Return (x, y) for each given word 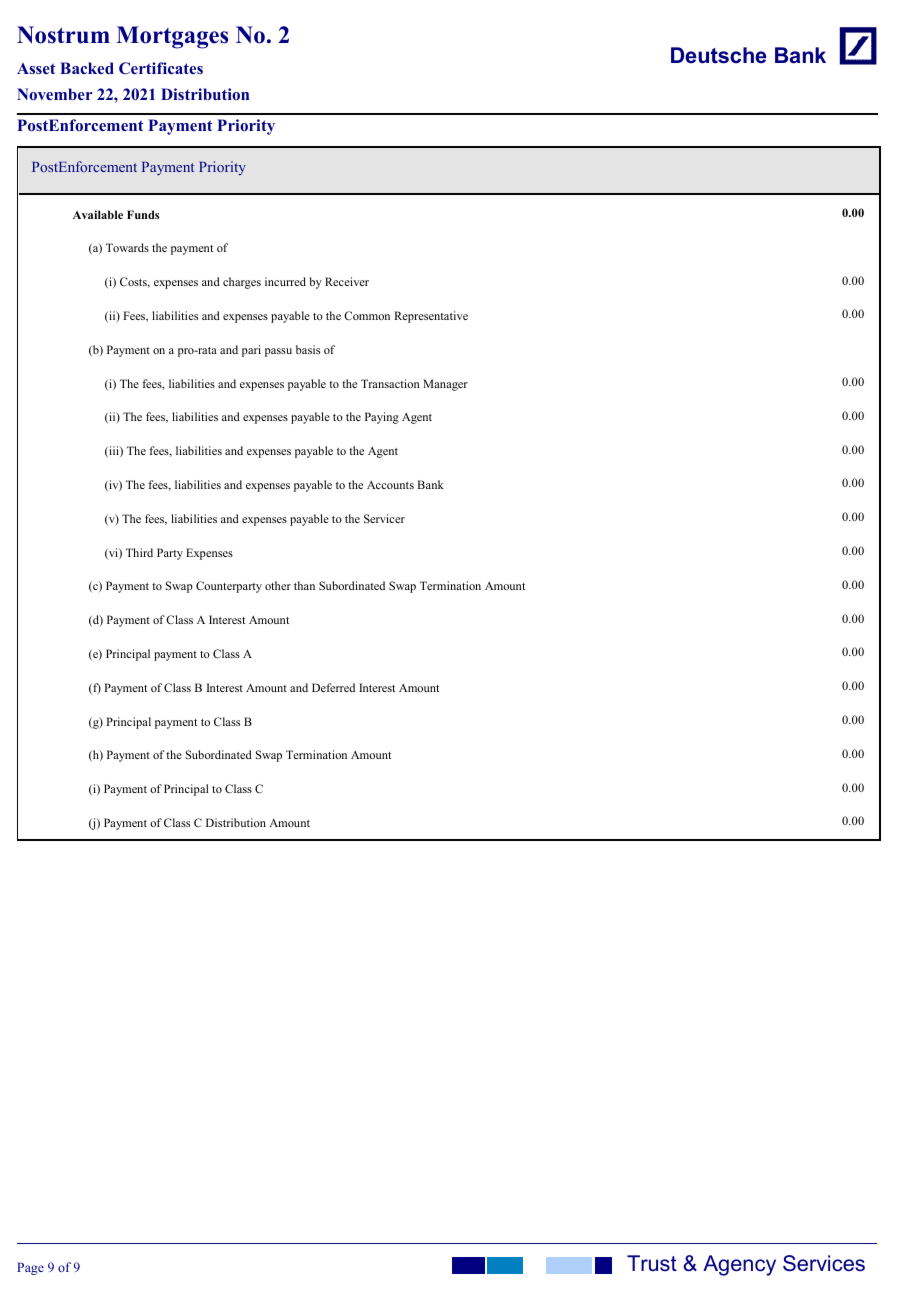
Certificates (161, 68)
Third (139, 552)
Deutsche (719, 55)
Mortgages (172, 37)
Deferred (333, 687)
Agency (739, 1265)
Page (30, 1268)
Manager (445, 385)
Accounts (390, 485)
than (304, 585)
